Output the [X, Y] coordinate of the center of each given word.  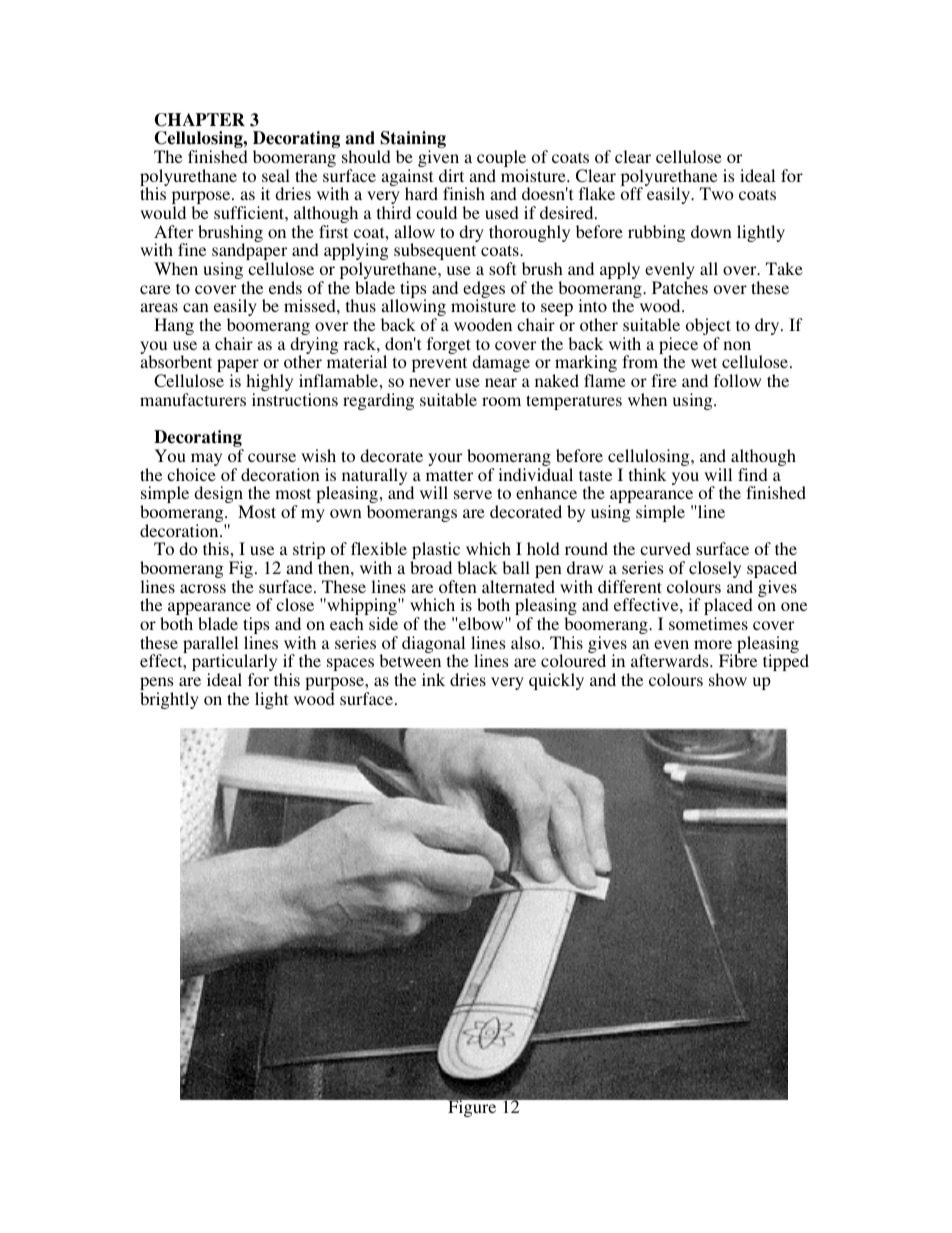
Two [717, 193]
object [708, 328]
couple [502, 160]
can [196, 307]
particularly [234, 664]
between [410, 660]
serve [473, 494]
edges [484, 291]
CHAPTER [200, 120]
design [218, 496]
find [753, 474]
